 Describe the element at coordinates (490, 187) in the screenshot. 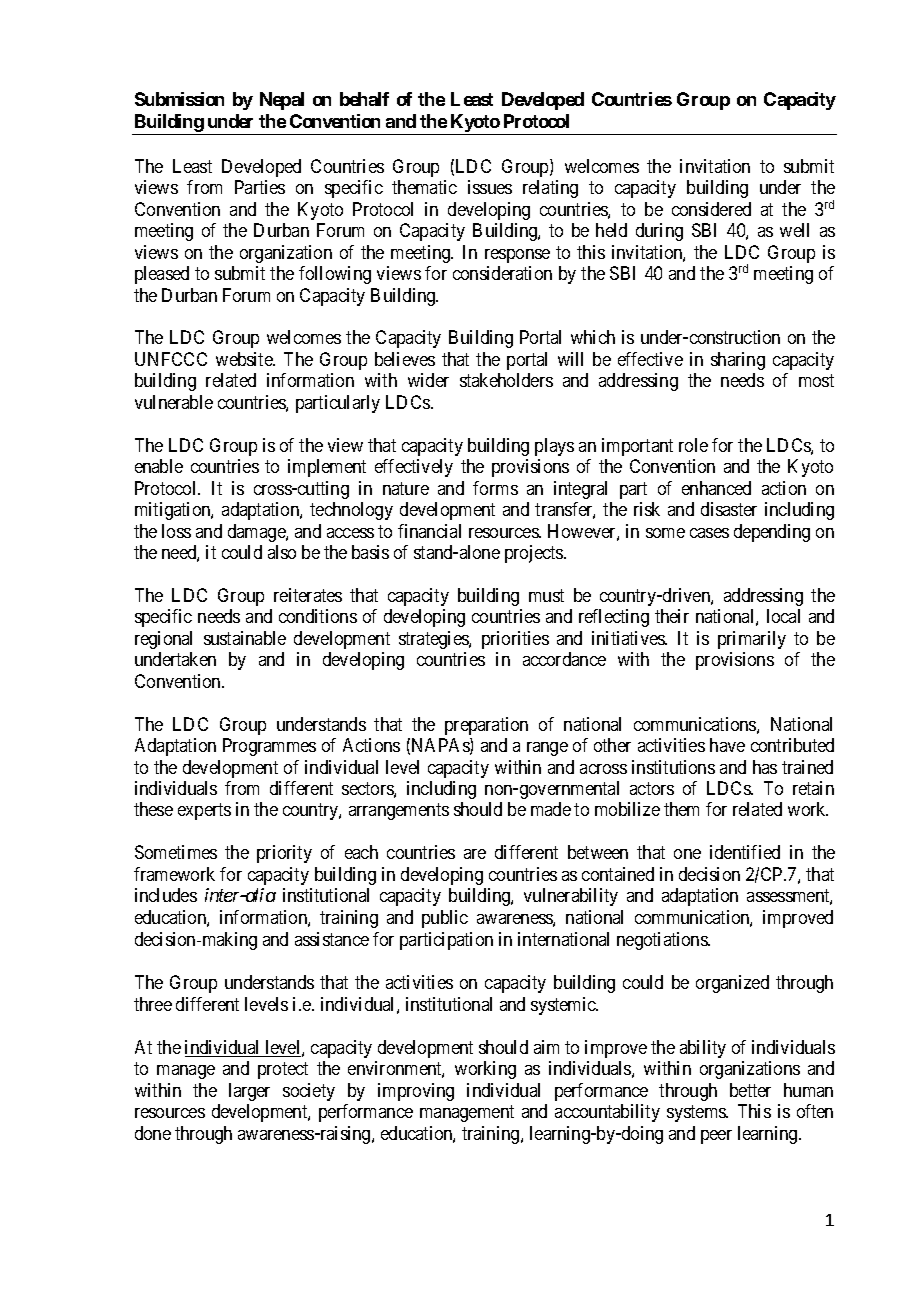

I see `issues` at that location.
